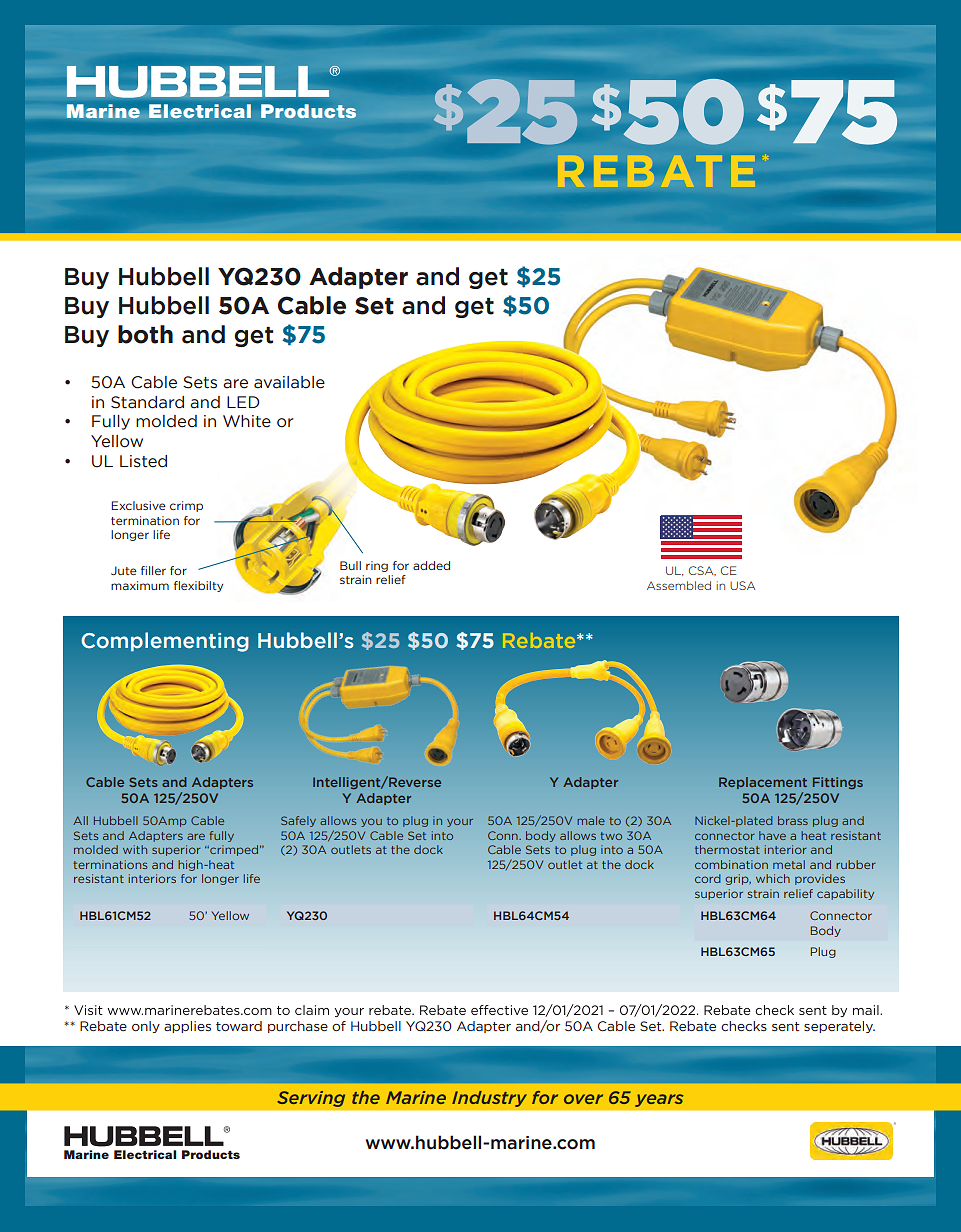 The image size is (961, 1232). Describe the element at coordinates (187, 1027) in the document. I see `applies` at that location.
